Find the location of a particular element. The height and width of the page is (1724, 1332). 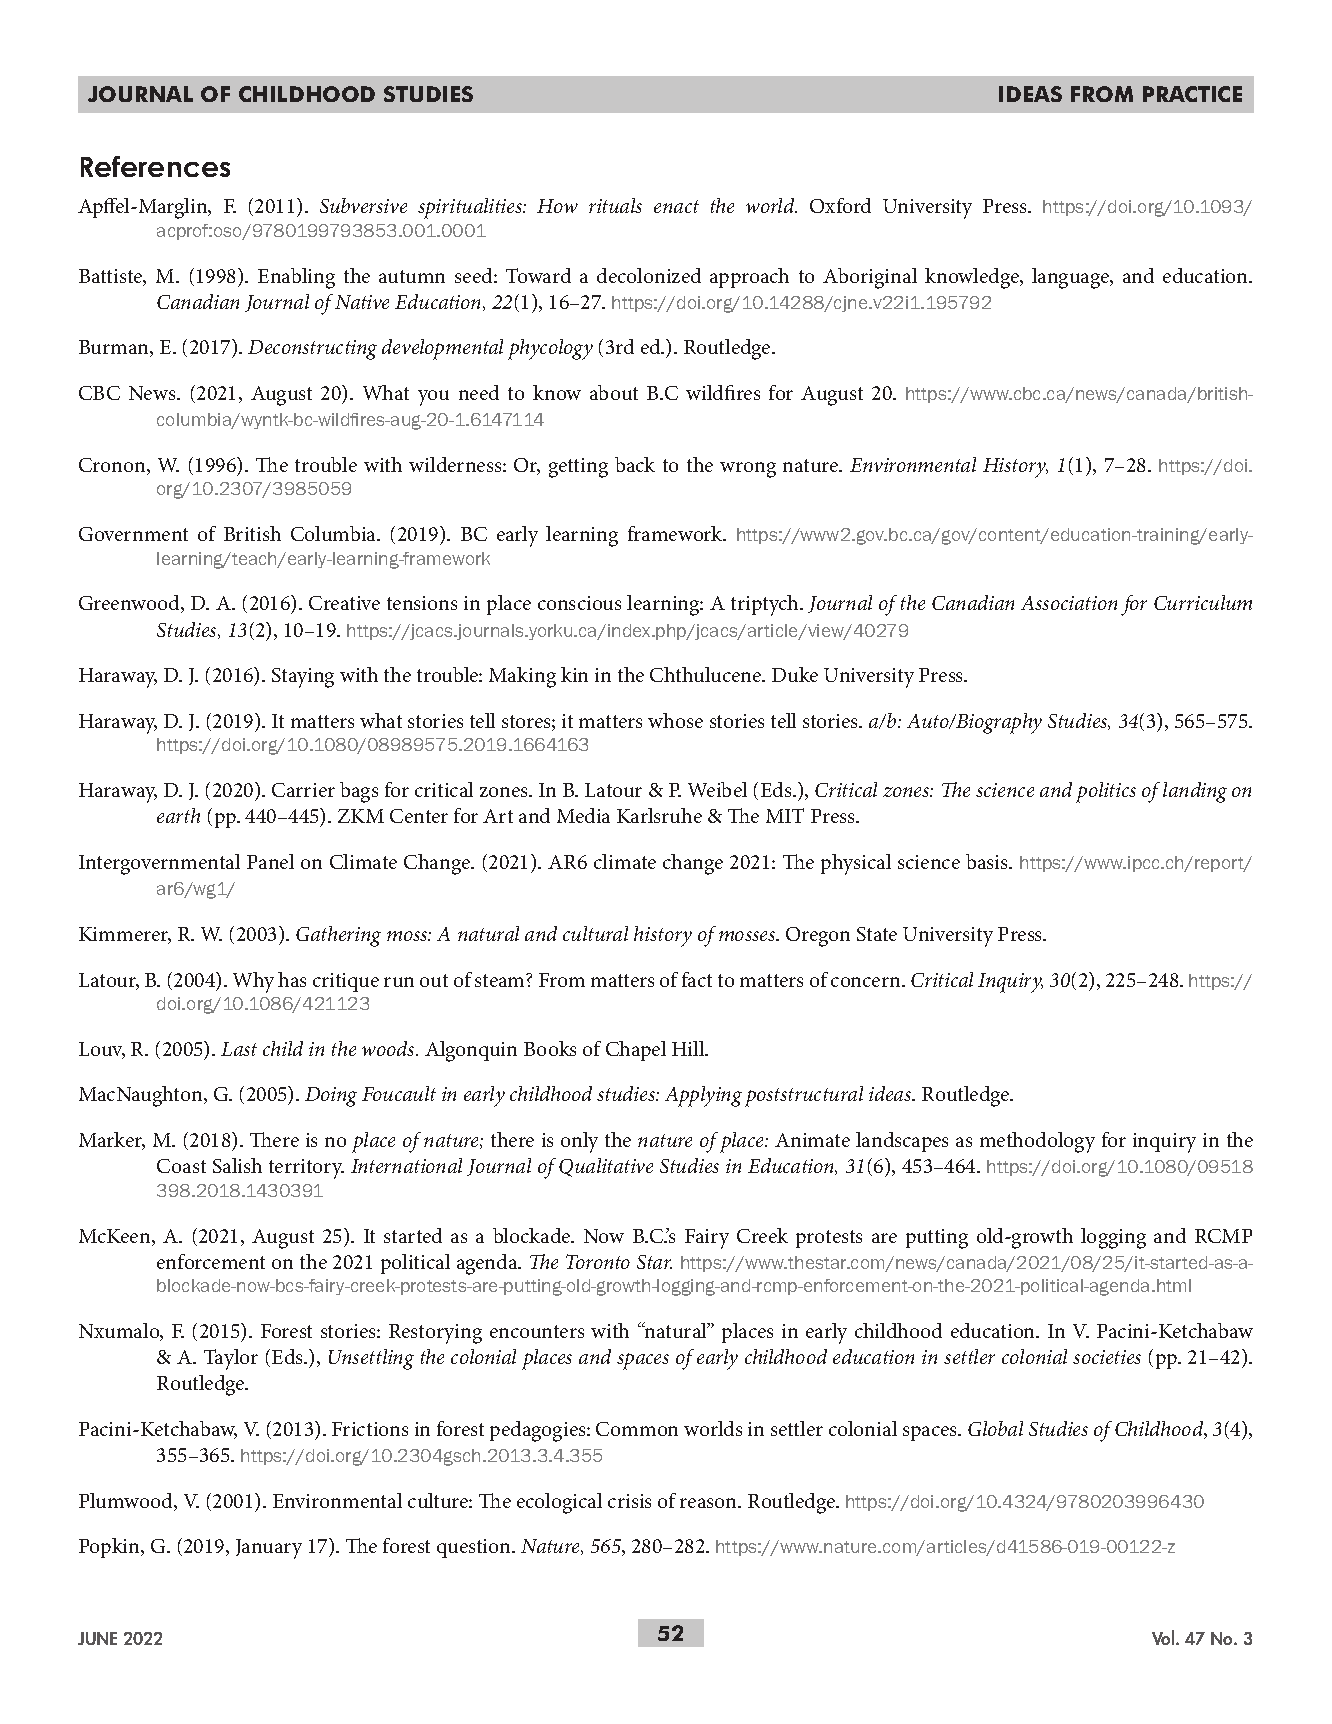

January is located at coordinates (269, 1549).
